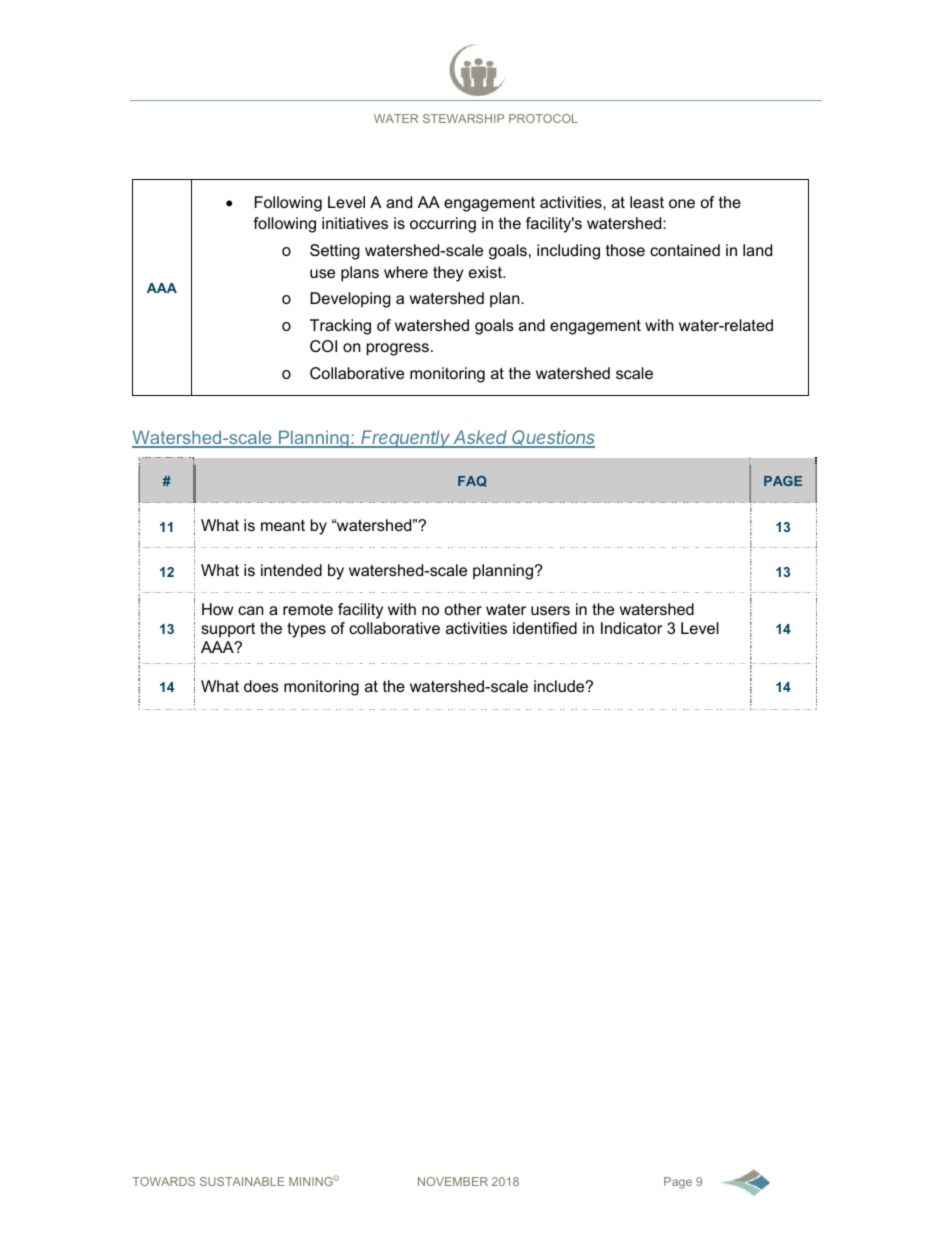 The width and height of the screenshot is (952, 1233). I want to click on occurring, so click(443, 225).
